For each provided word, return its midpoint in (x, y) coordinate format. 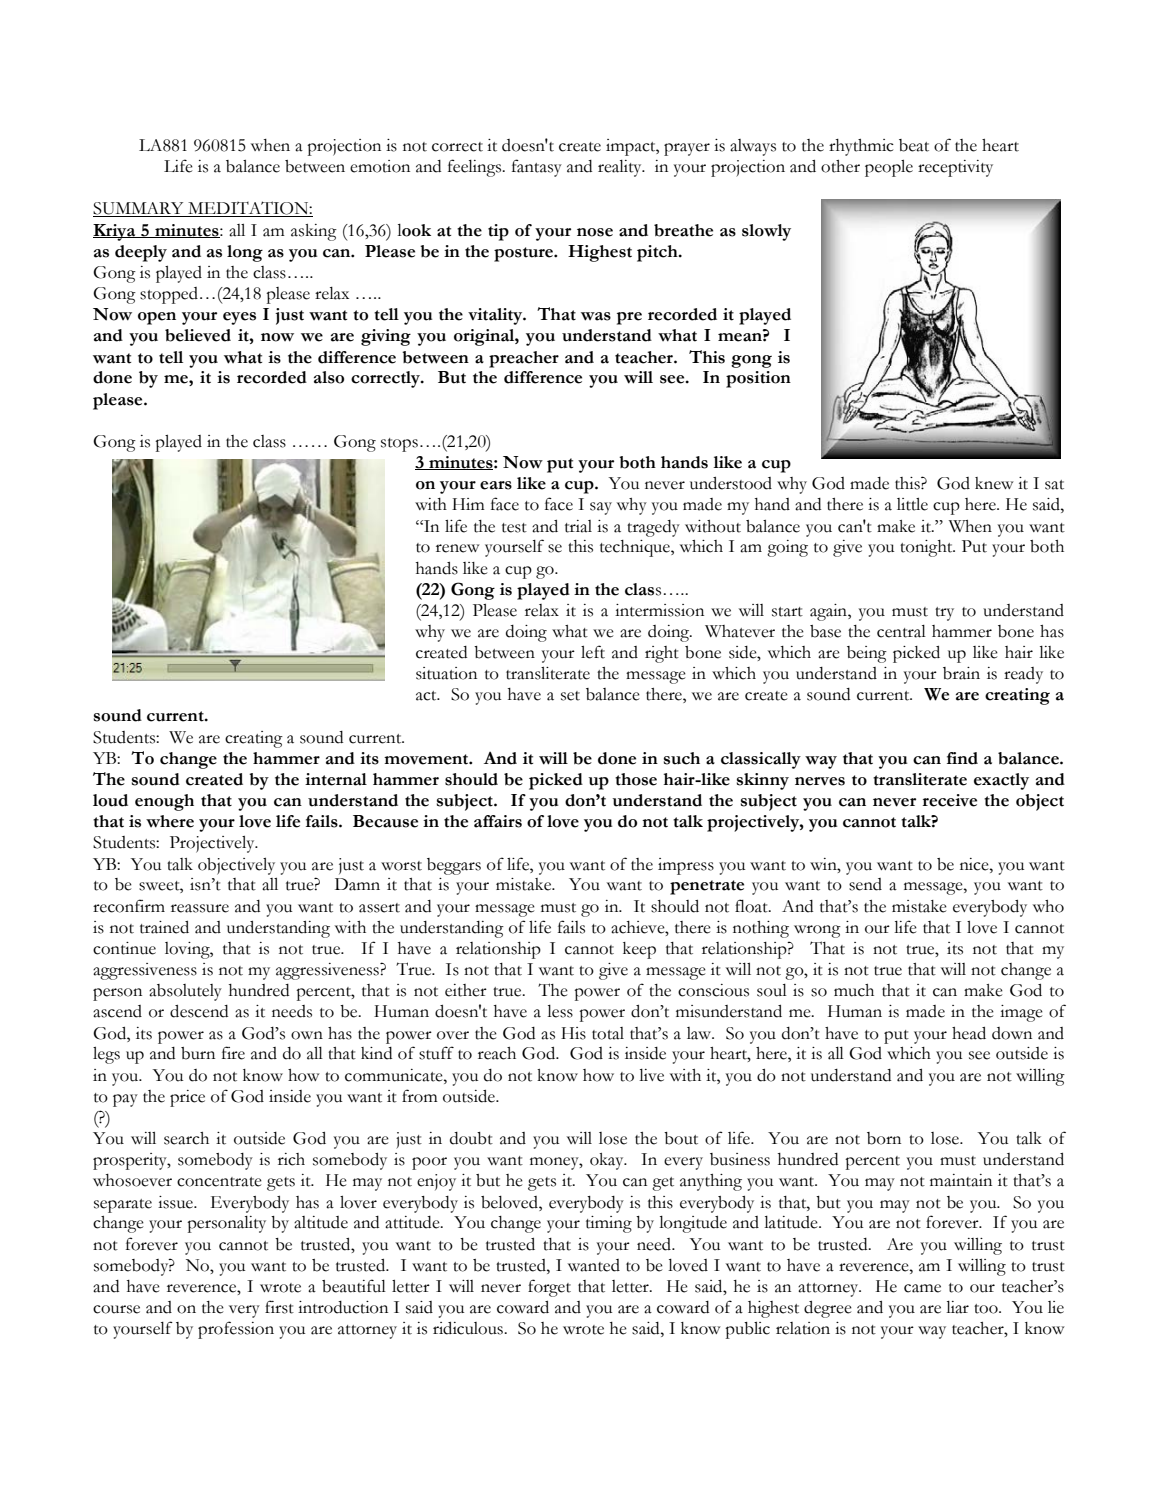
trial (578, 526)
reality (621, 168)
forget (549, 1288)
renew (458, 548)
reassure (200, 908)
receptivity (955, 168)
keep (639, 950)
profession (236, 1330)
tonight (927, 548)
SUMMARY (139, 209)
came (922, 1288)
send (865, 884)
